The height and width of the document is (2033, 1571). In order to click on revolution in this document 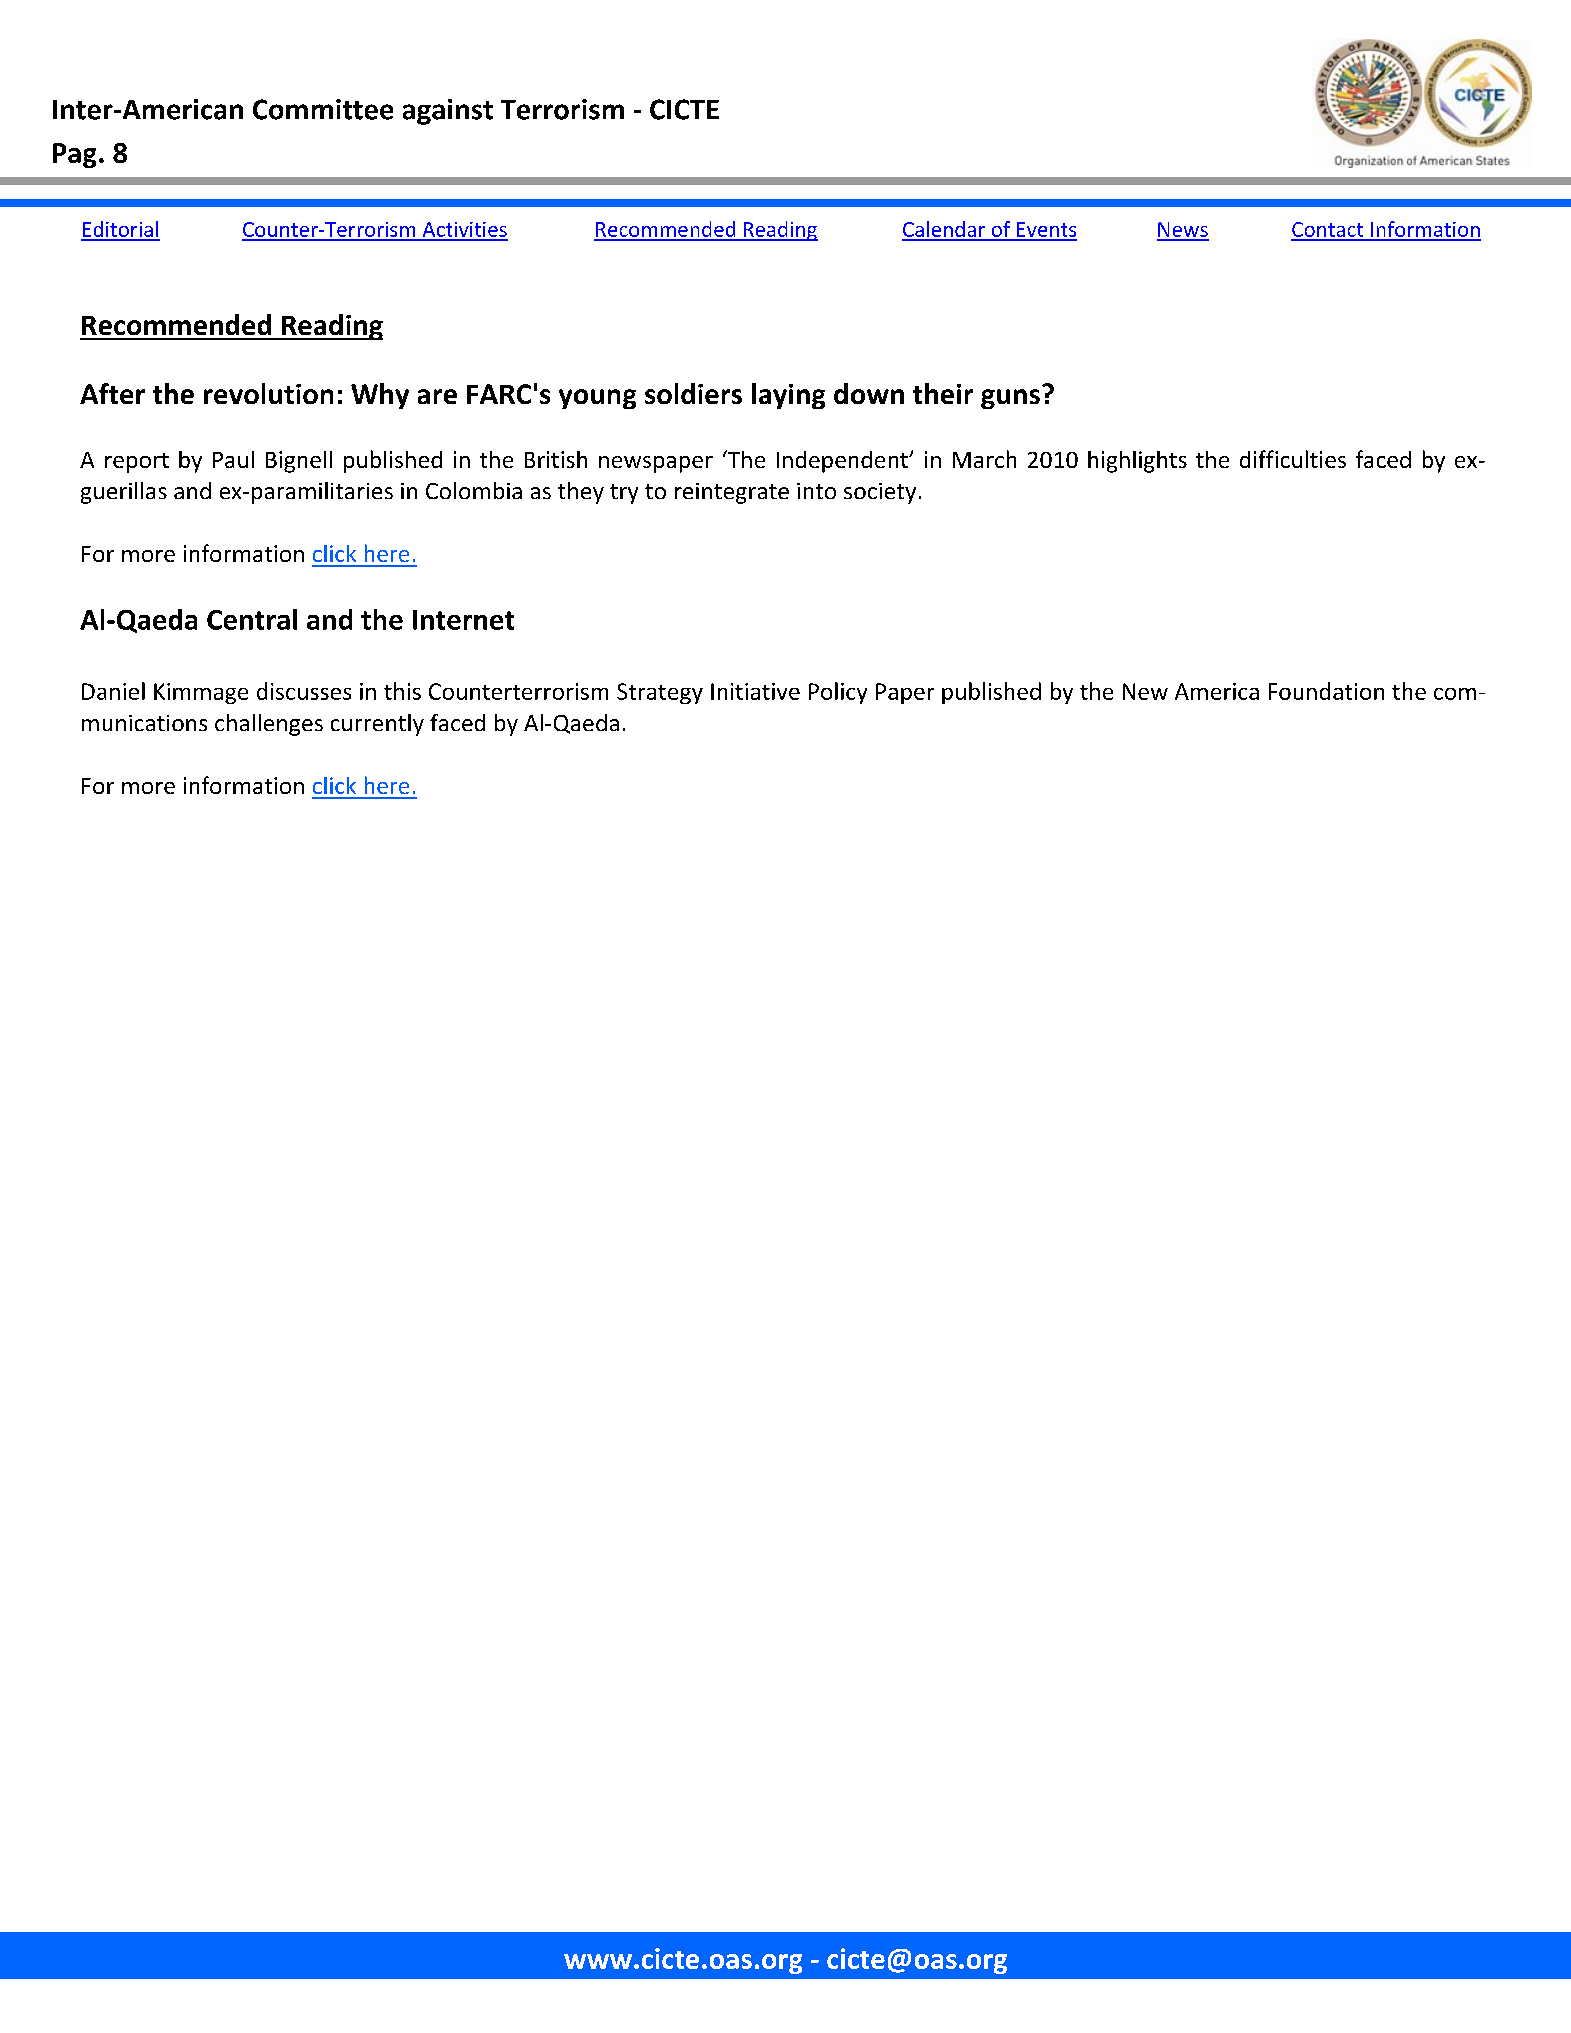, I will do `click(268, 393)`.
